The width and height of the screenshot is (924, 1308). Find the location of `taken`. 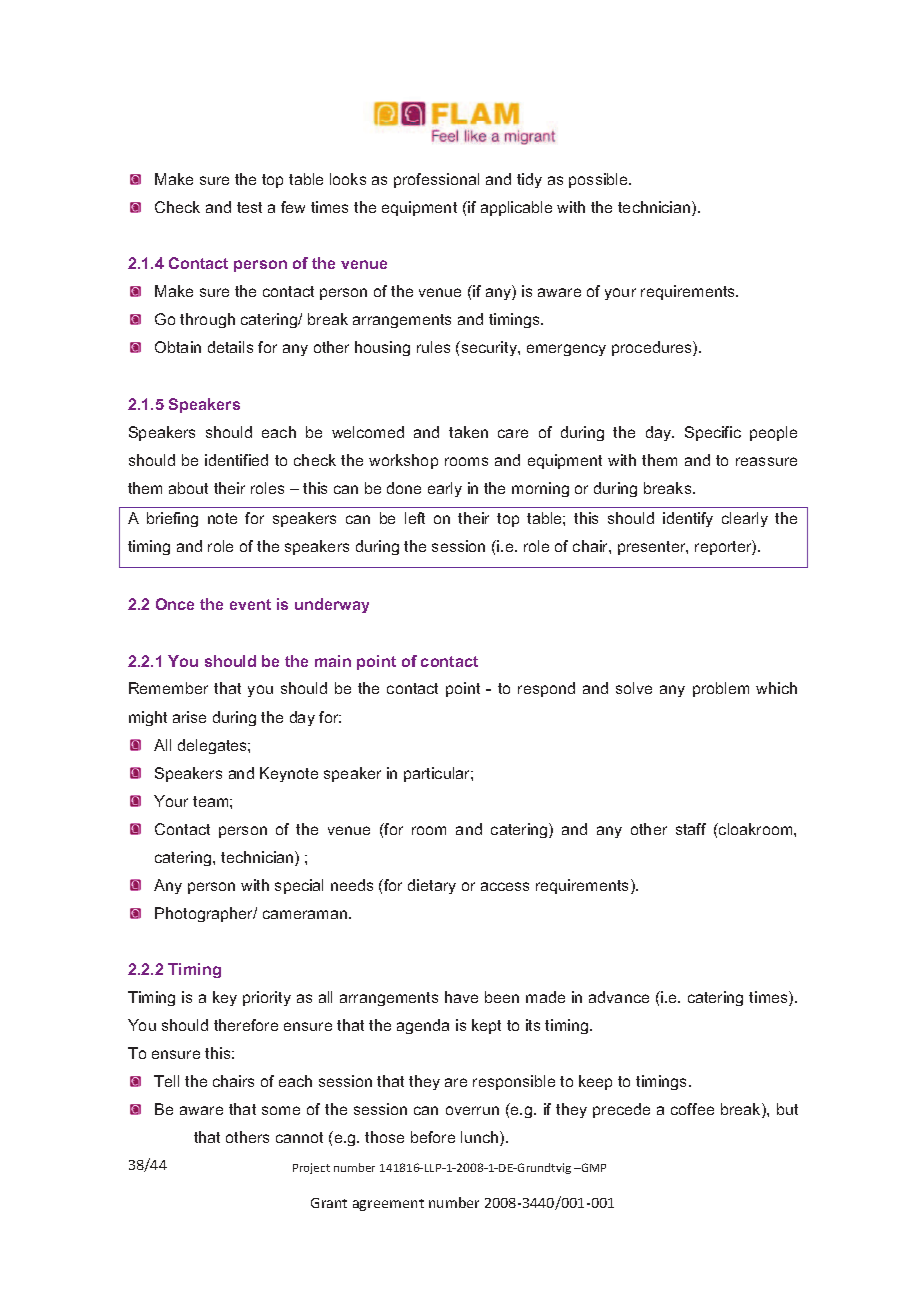

taken is located at coordinates (468, 432).
